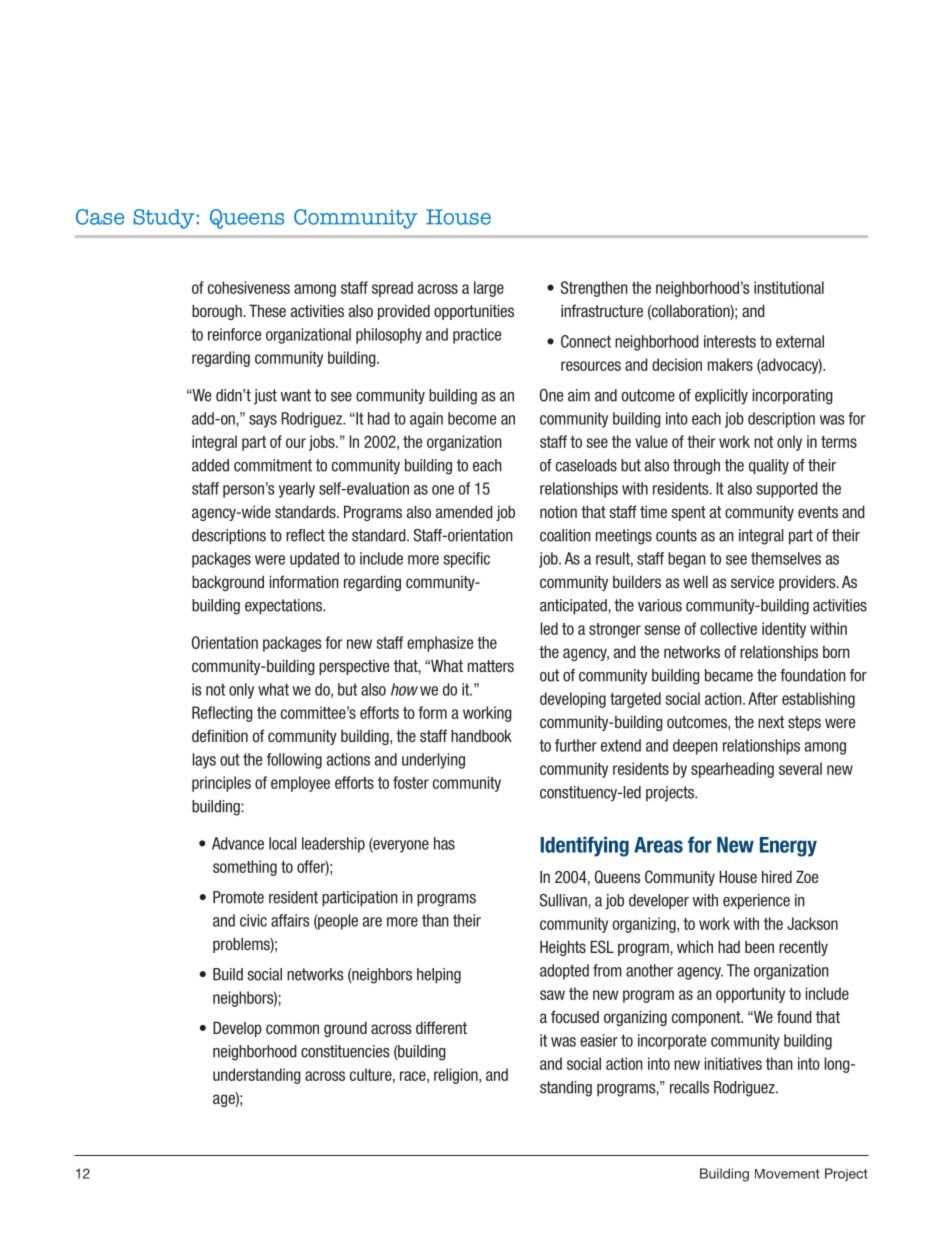 The image size is (952, 1233). I want to click on large, so click(489, 289).
